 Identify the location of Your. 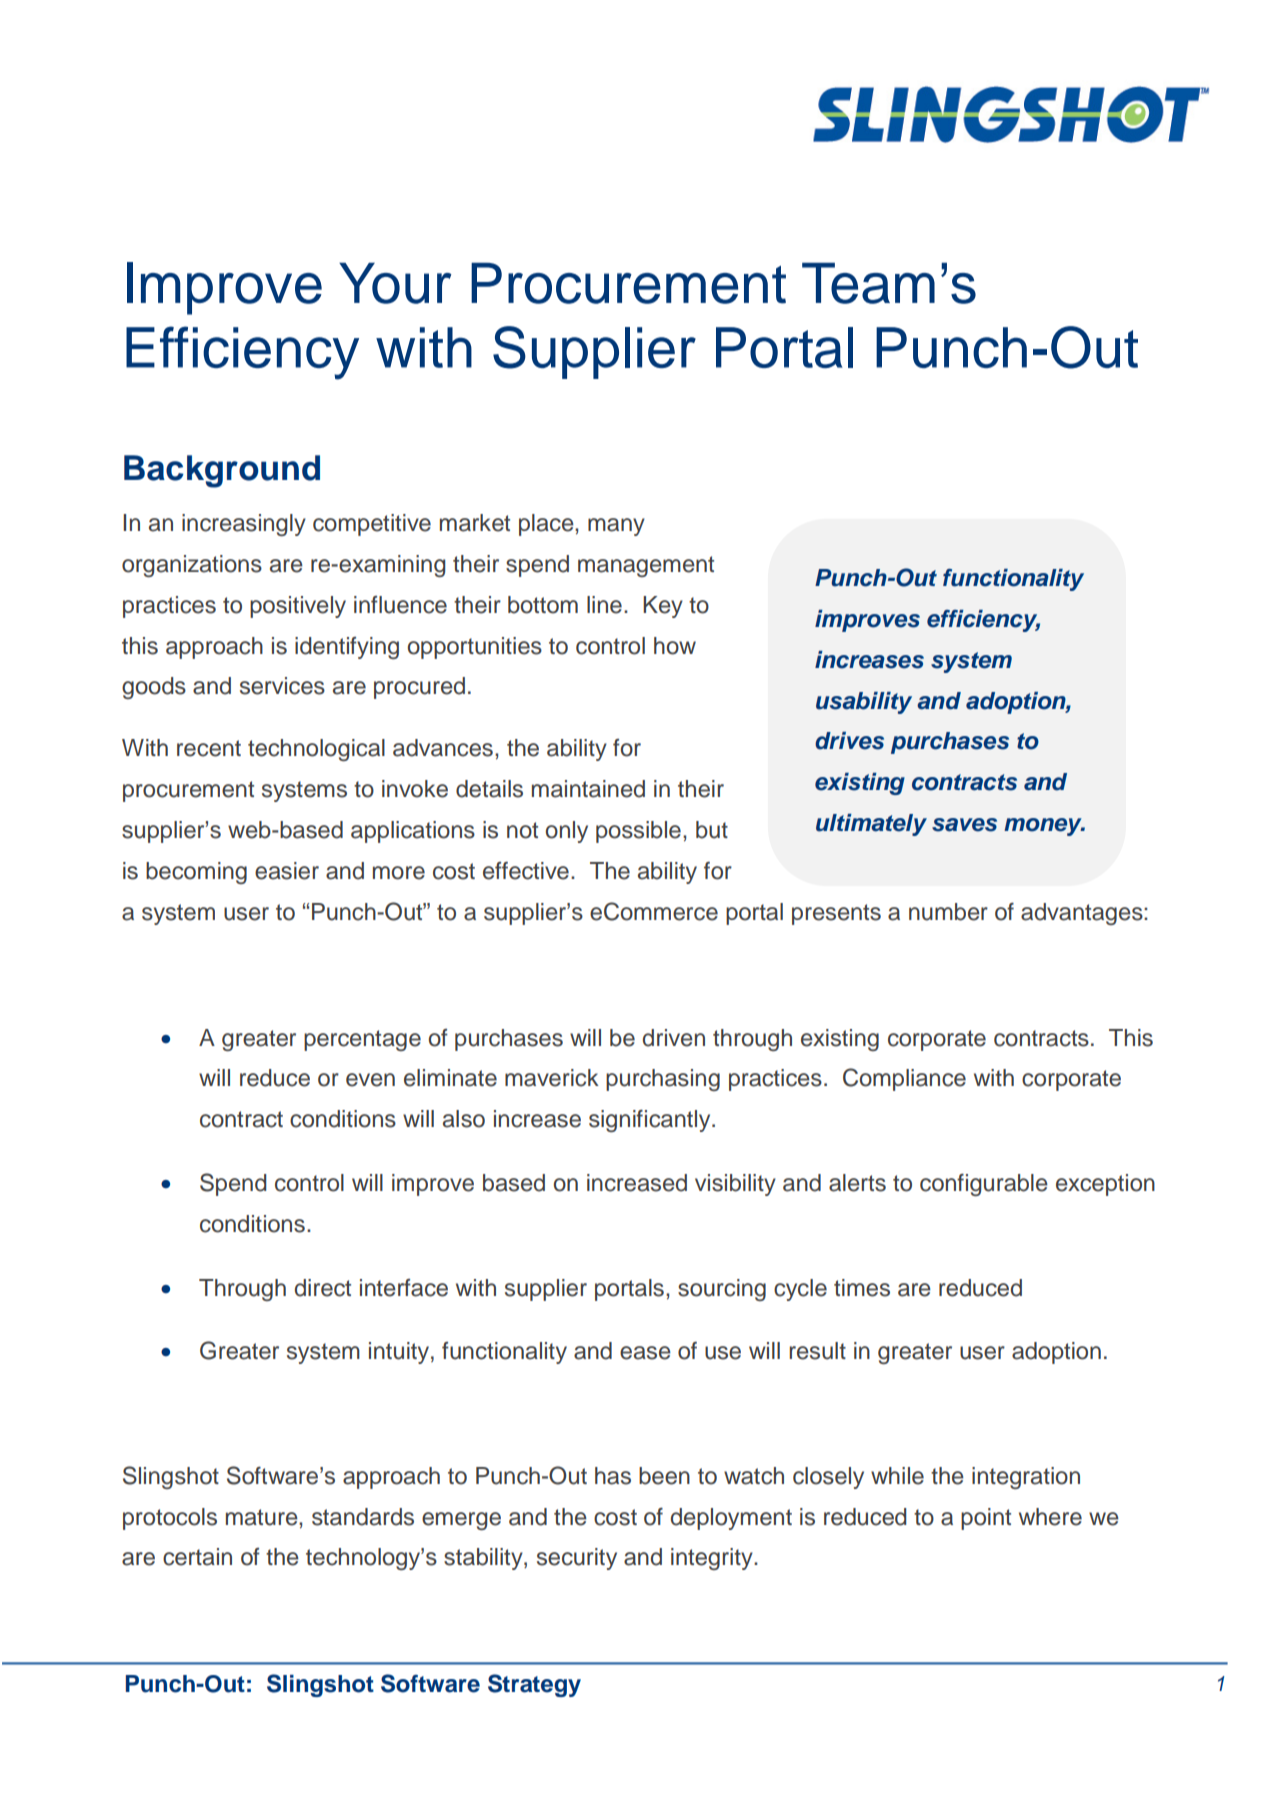
(395, 283).
